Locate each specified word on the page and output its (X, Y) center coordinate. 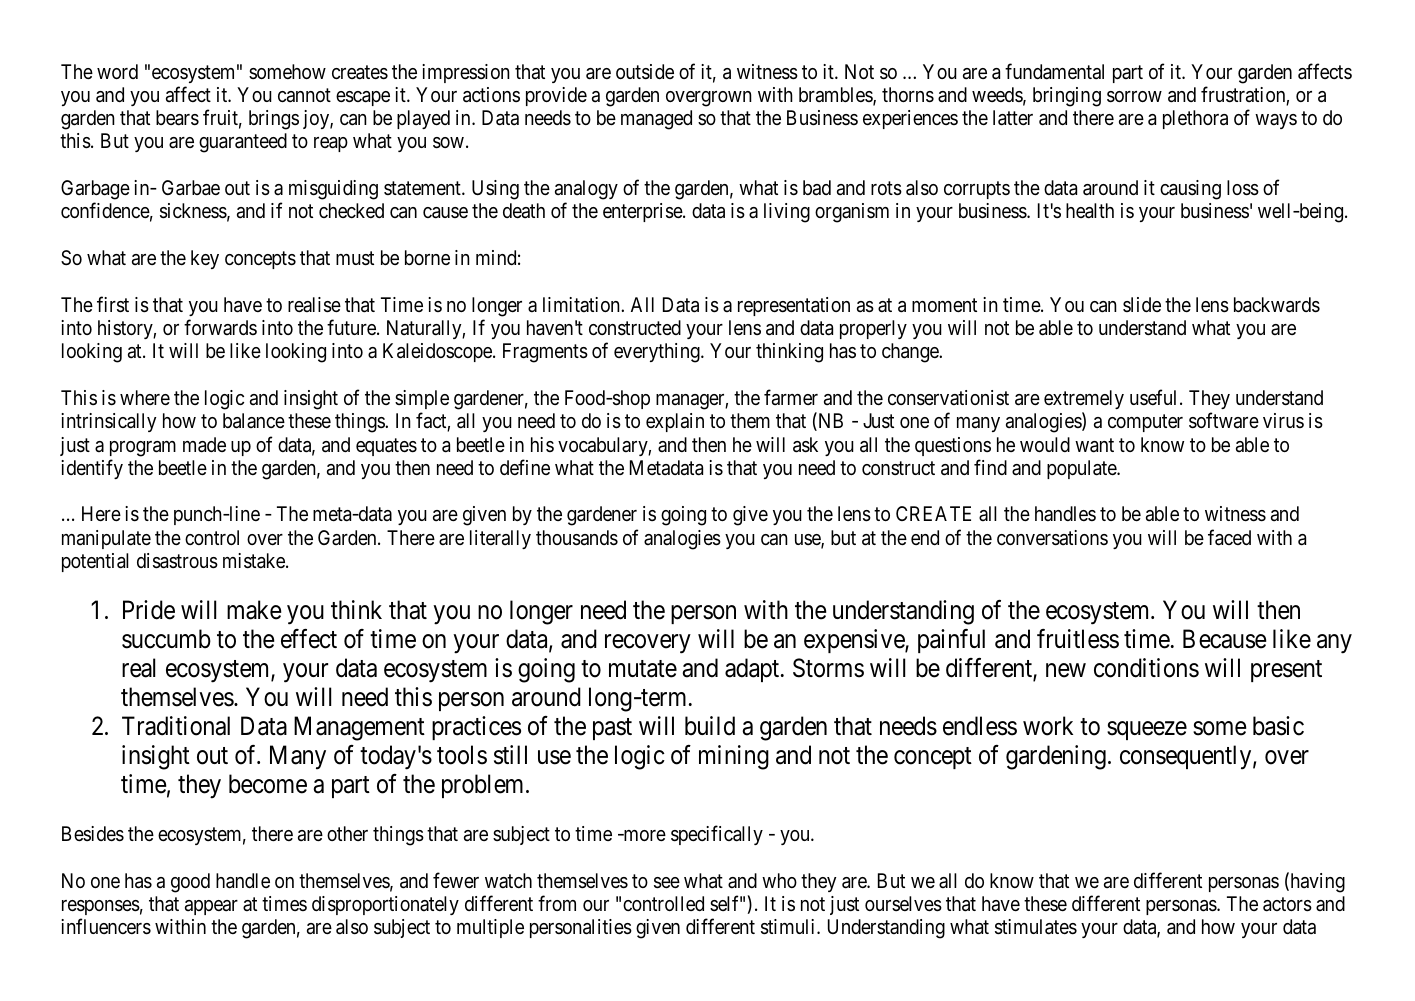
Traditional (176, 726)
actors (1287, 904)
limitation (582, 304)
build (710, 726)
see (667, 883)
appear (211, 907)
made (204, 445)
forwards (220, 327)
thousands (577, 538)
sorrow (1134, 97)
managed (656, 120)
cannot (304, 95)
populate (1082, 469)
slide (1142, 304)
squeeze (1147, 731)
